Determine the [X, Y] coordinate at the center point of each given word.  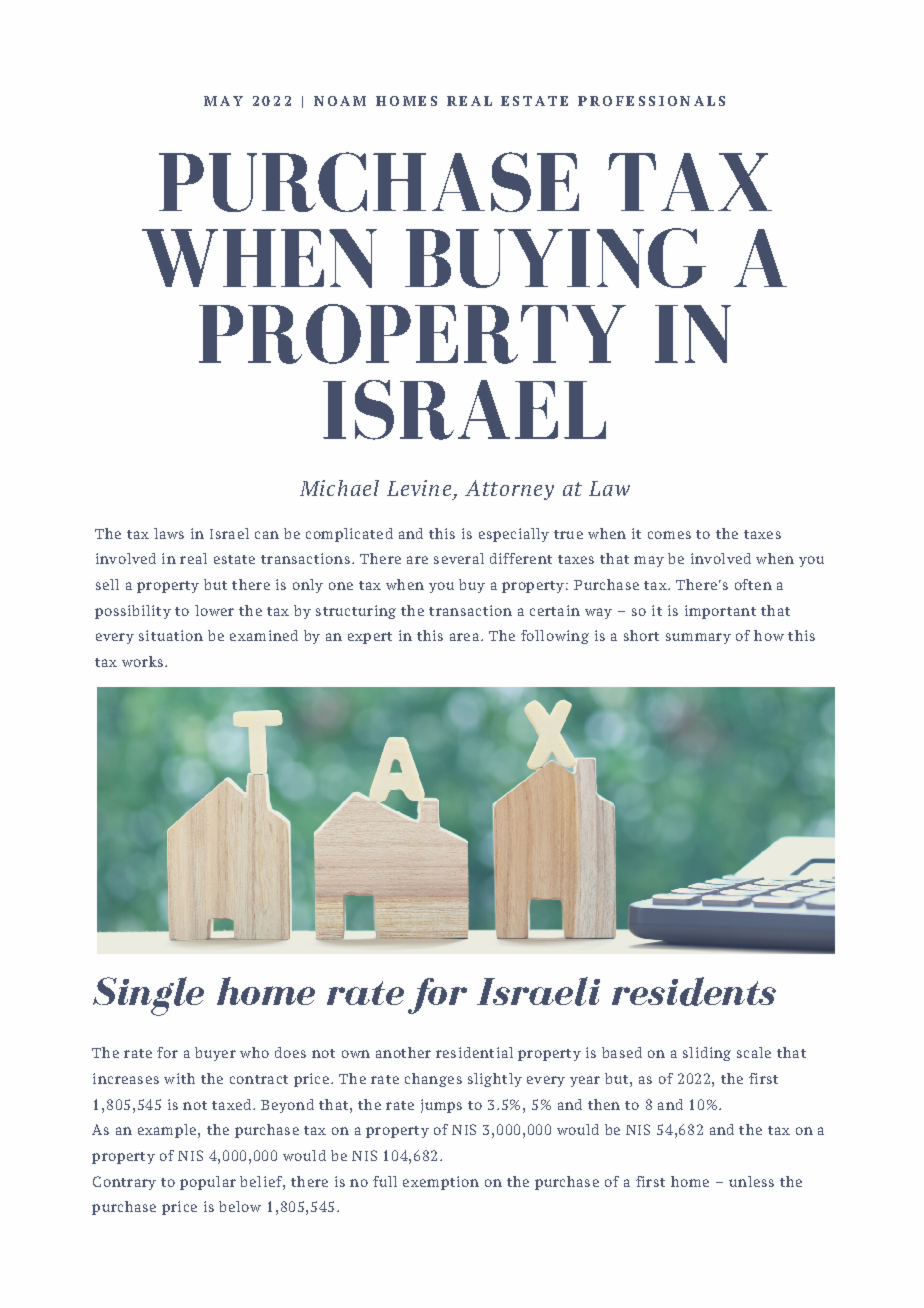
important [720, 612]
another [403, 1052]
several [459, 558]
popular [208, 1183]
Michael [339, 488]
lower [214, 610]
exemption [441, 1183]
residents [694, 991]
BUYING [555, 258]
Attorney [509, 490]
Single [148, 996]
